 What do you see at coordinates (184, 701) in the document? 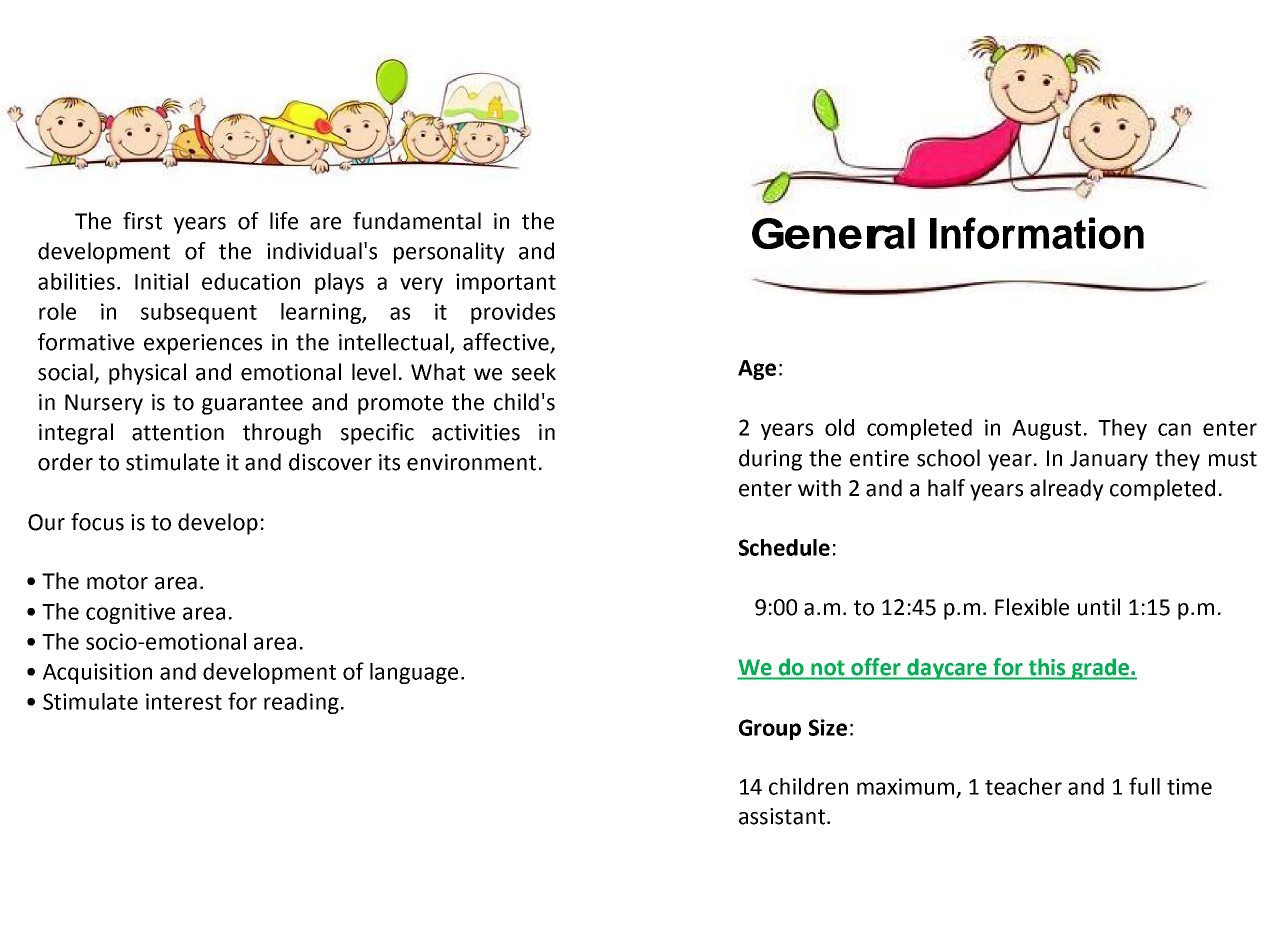
I see `interest` at bounding box center [184, 701].
